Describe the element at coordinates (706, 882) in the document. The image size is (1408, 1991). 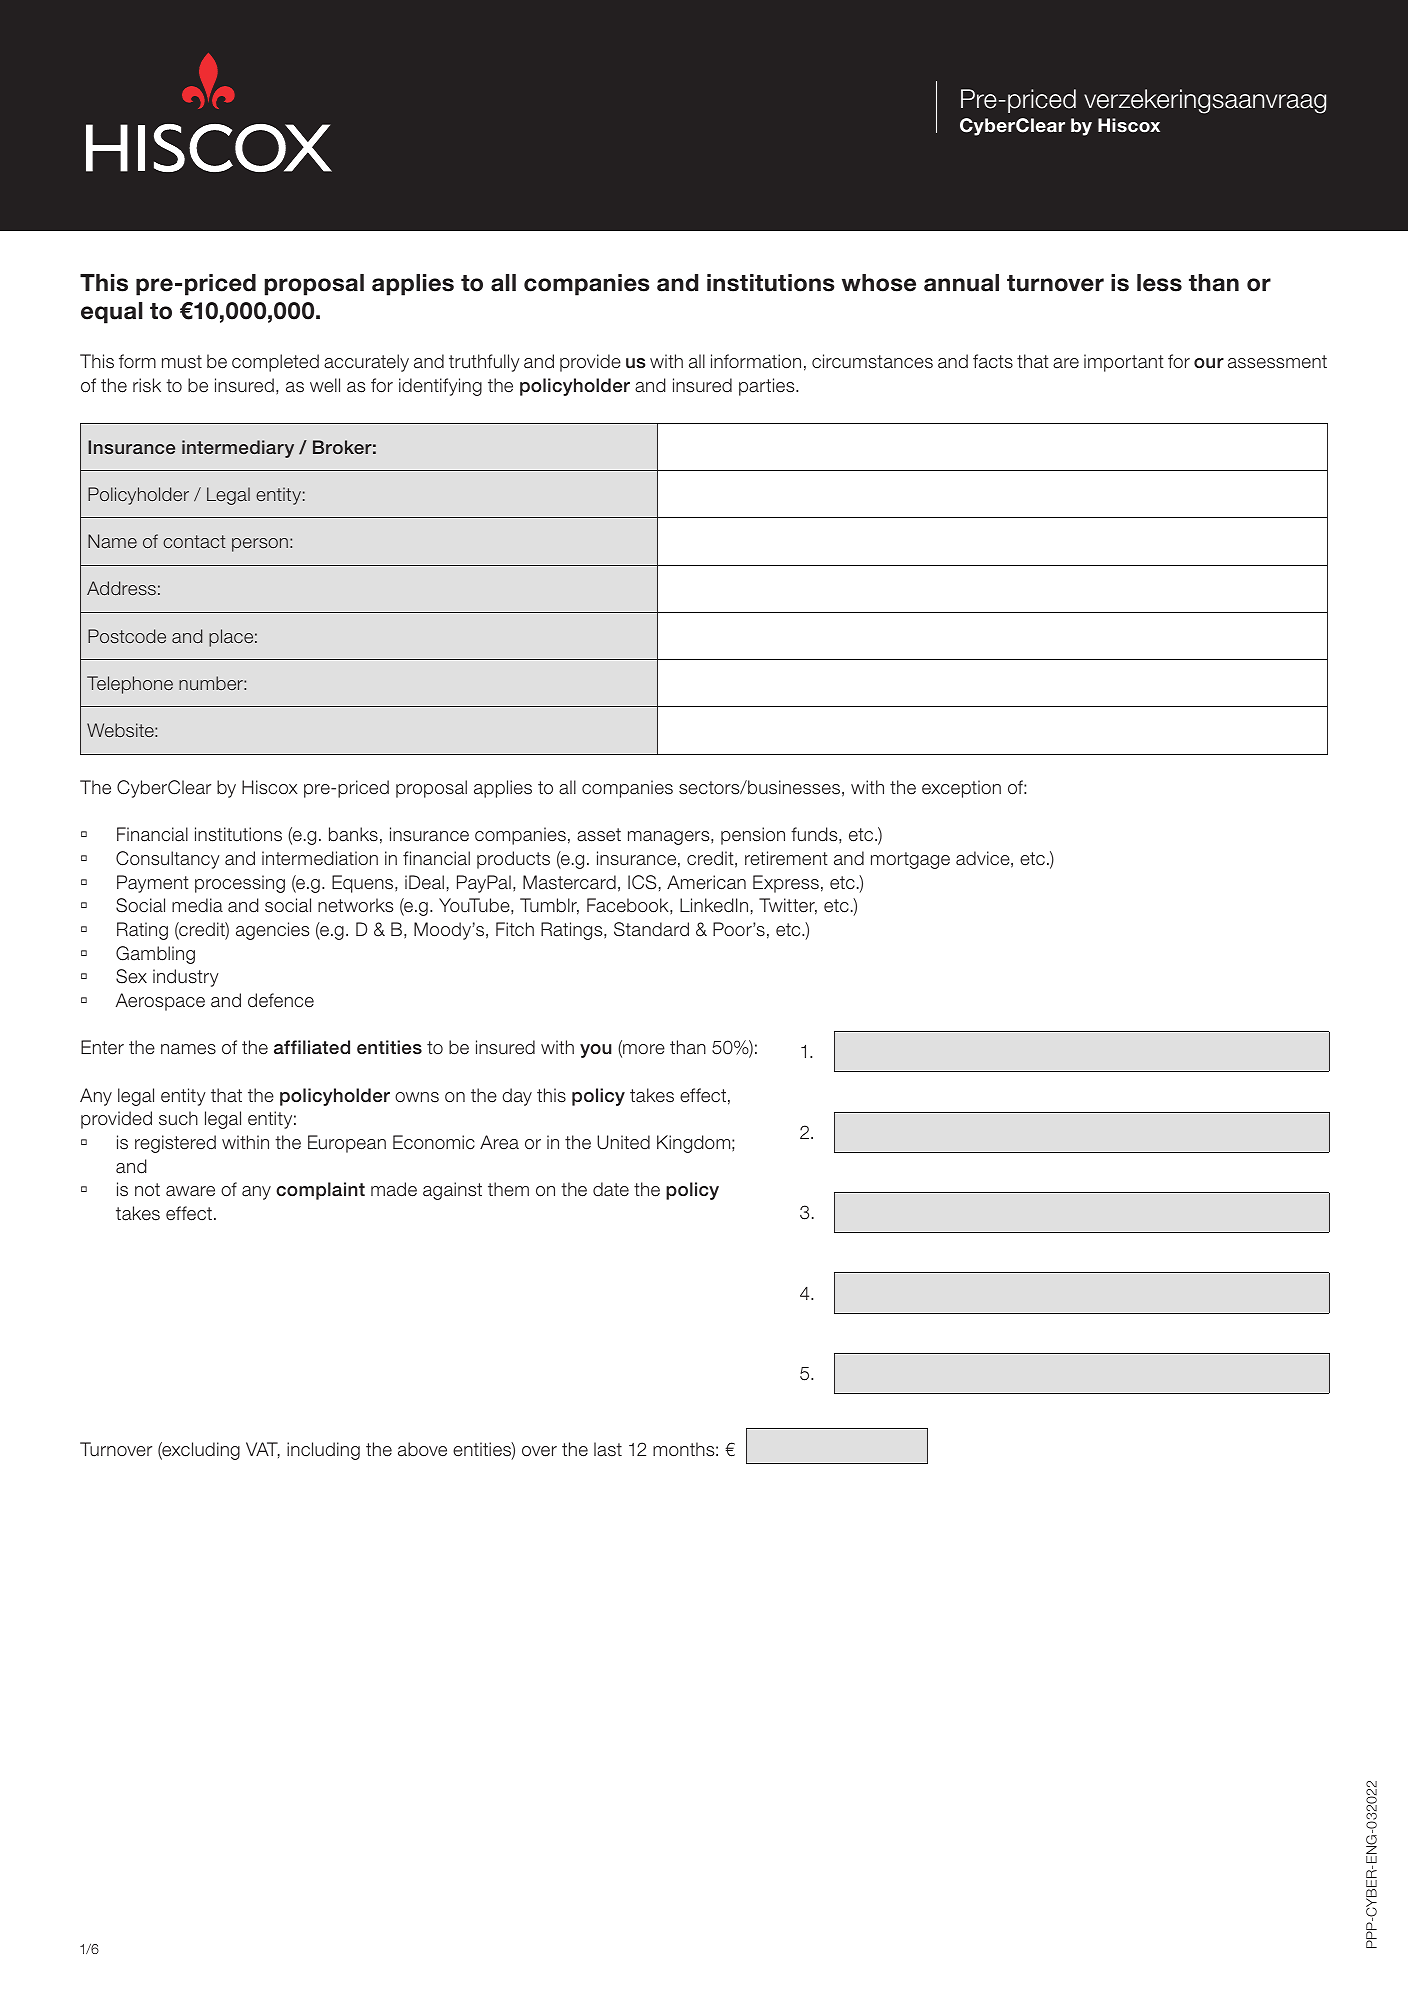
I see `American` at that location.
